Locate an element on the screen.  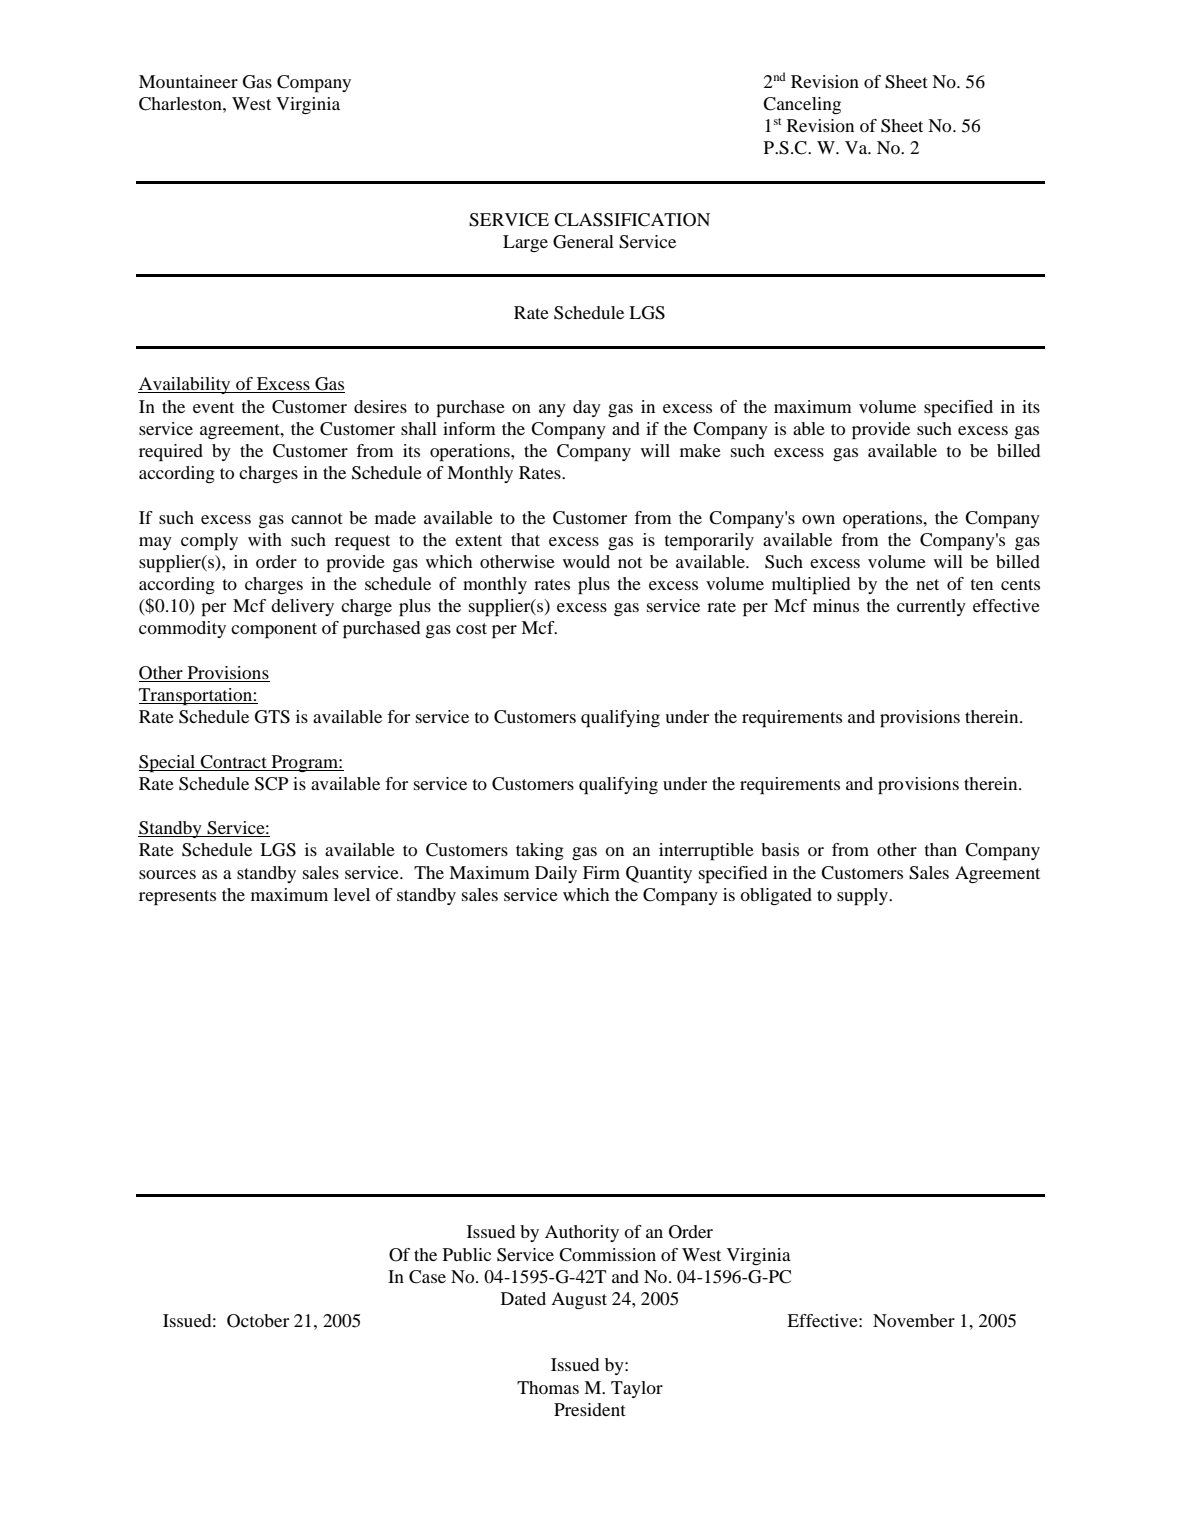
CLASSIFICATION is located at coordinates (632, 220).
